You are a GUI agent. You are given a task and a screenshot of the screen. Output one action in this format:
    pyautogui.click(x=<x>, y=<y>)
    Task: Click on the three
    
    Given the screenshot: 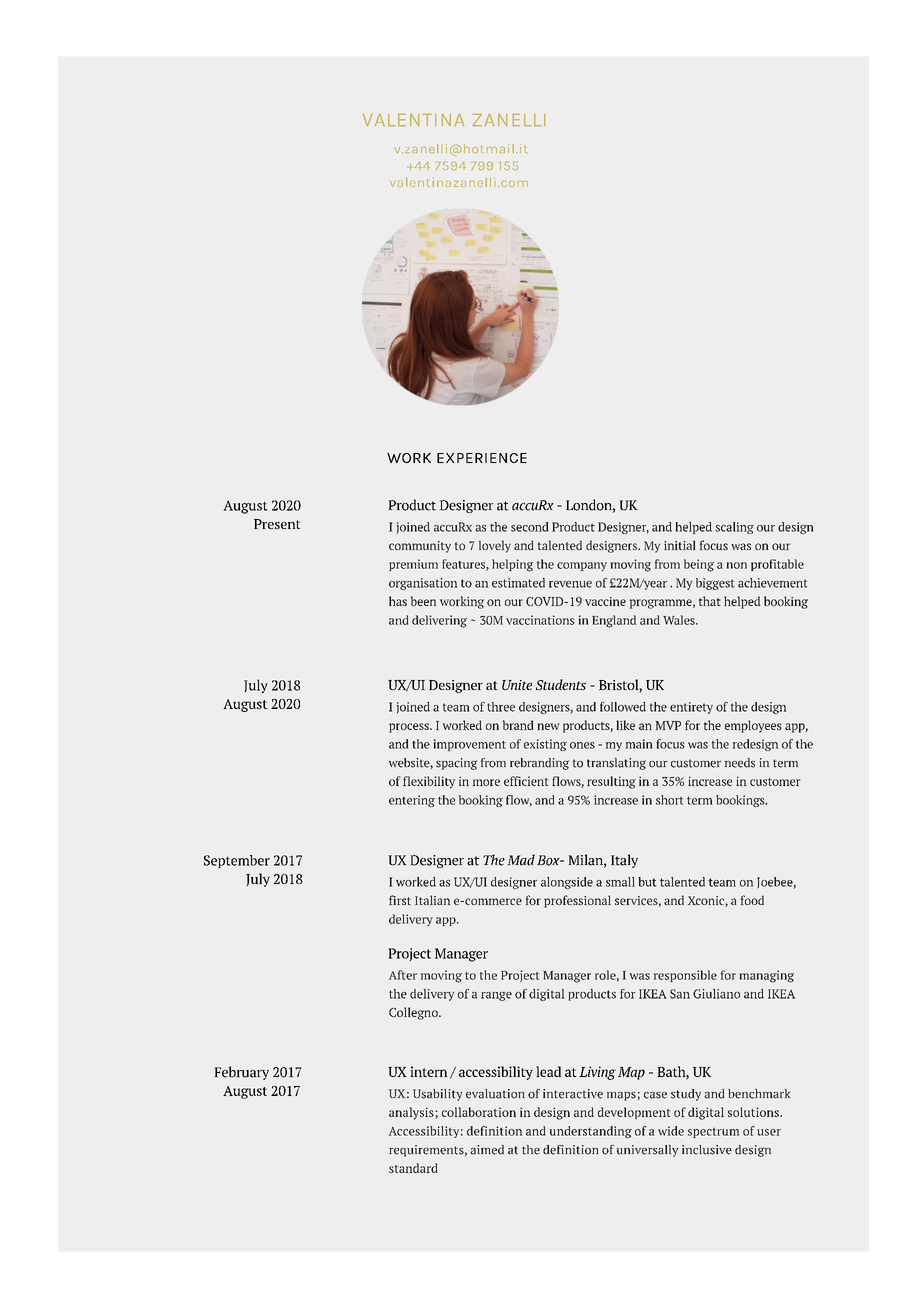 What is the action you would take?
    pyautogui.click(x=501, y=707)
